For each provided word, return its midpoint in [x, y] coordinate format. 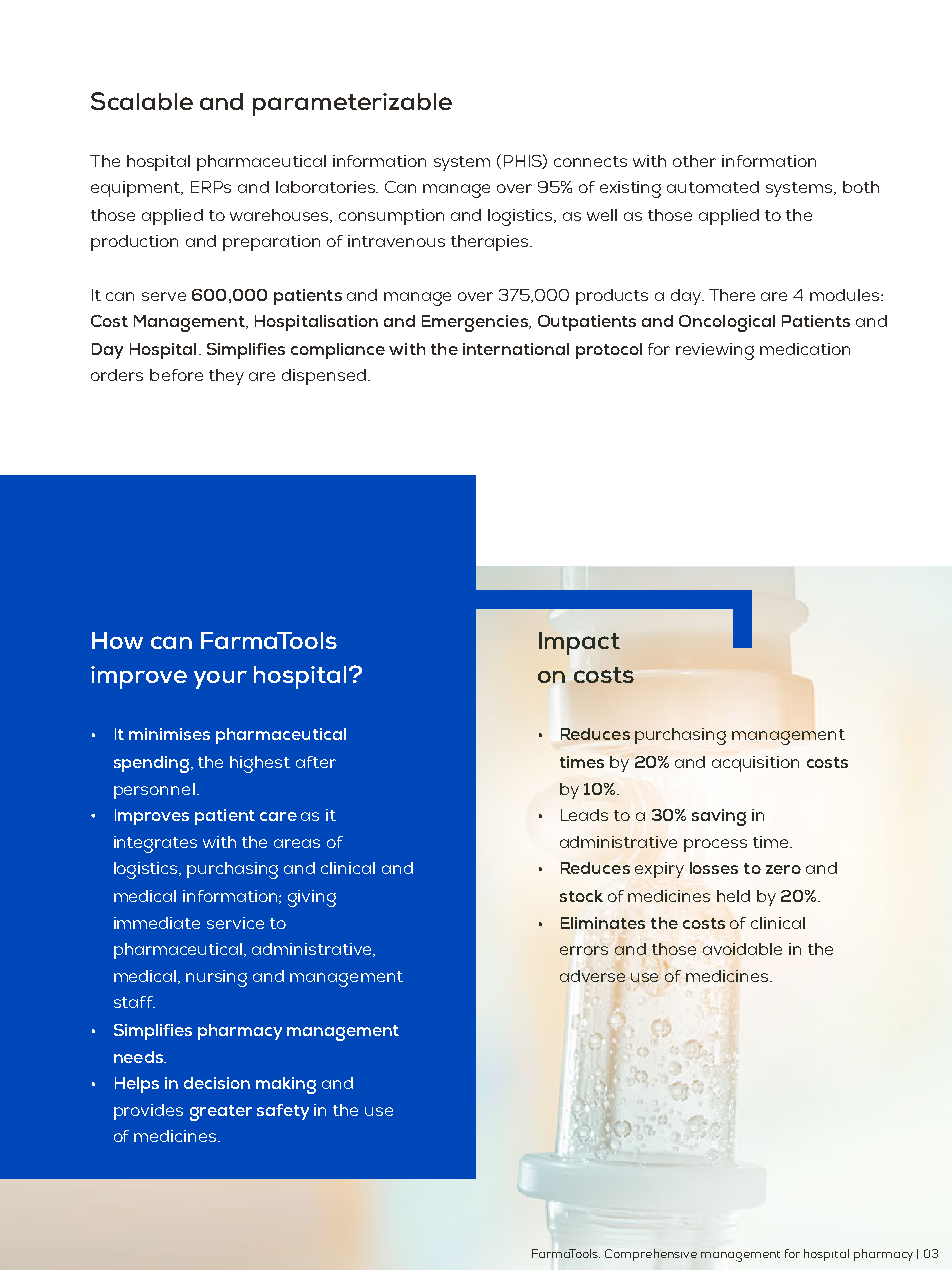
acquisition [755, 764]
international [516, 349]
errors [584, 950]
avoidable [742, 949]
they [226, 377]
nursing [216, 978]
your [220, 680]
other [694, 161]
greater [221, 1113]
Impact [579, 643]
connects [590, 161]
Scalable [142, 101]
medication [805, 349]
